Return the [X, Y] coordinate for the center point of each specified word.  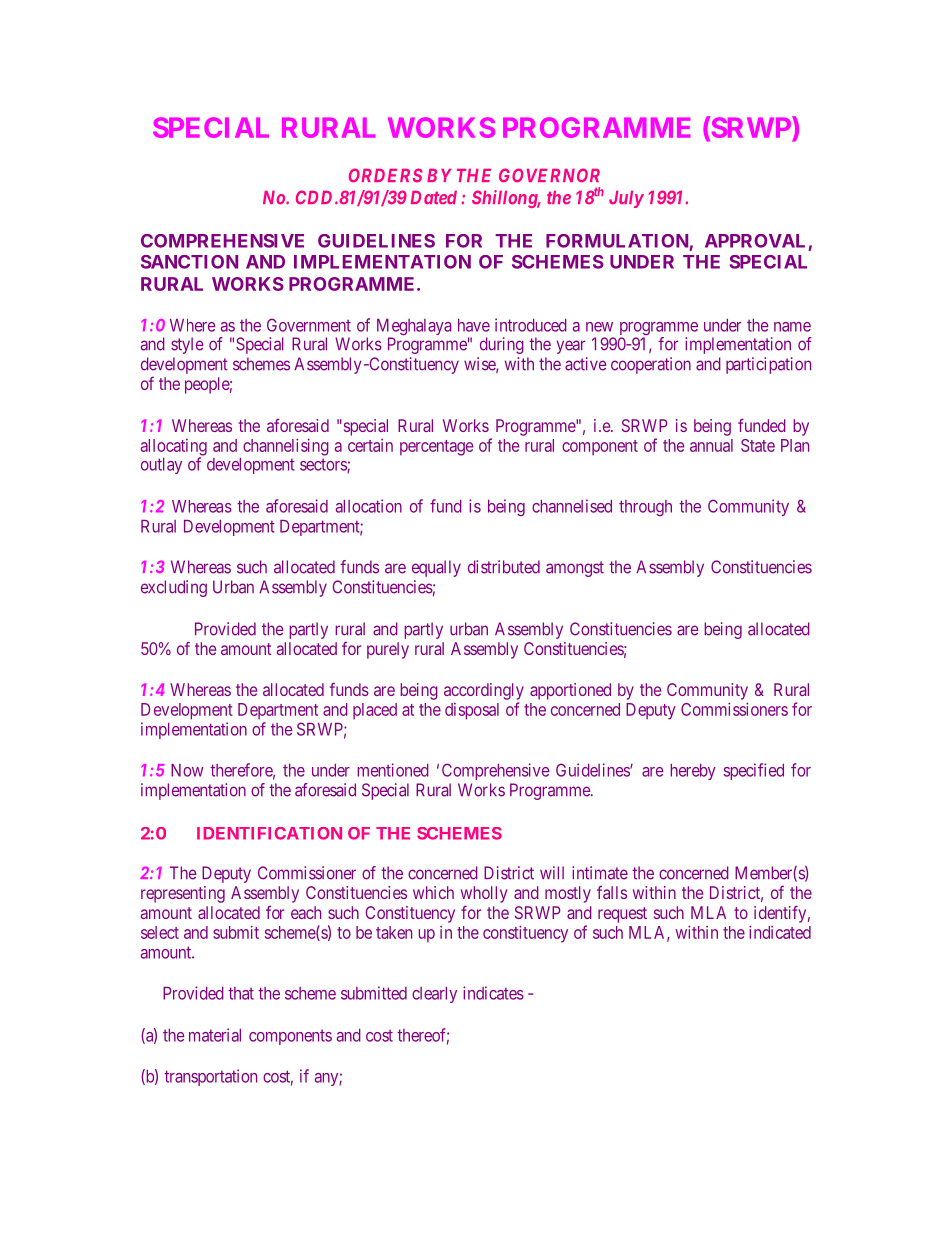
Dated [434, 198]
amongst [575, 569]
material [215, 1035]
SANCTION [189, 262]
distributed [504, 567]
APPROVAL [755, 241]
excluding [174, 588]
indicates [493, 993]
